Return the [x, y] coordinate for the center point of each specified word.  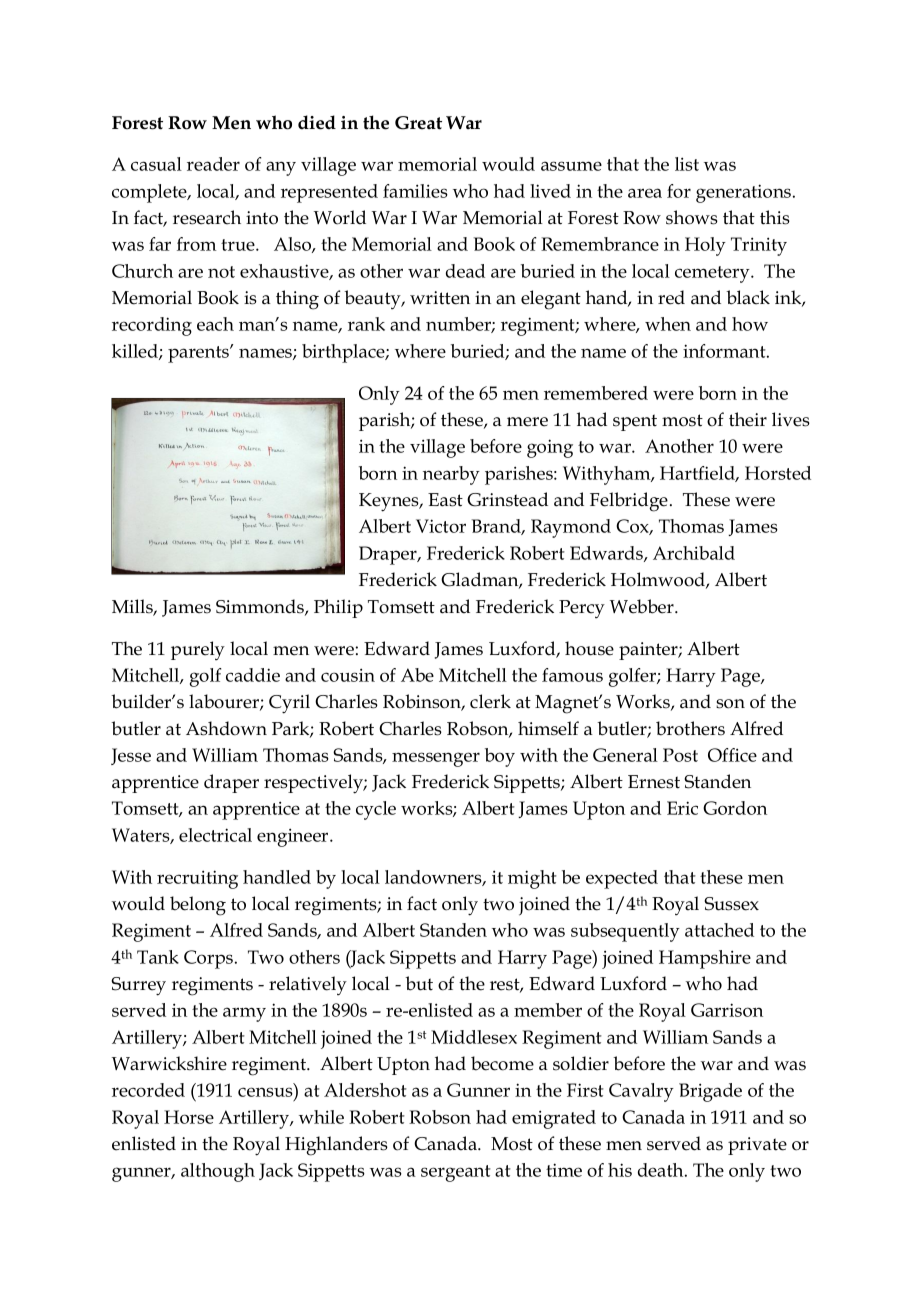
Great [418, 123]
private [757, 1146]
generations [745, 193]
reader [213, 164]
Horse [189, 1117]
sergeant [456, 1173]
